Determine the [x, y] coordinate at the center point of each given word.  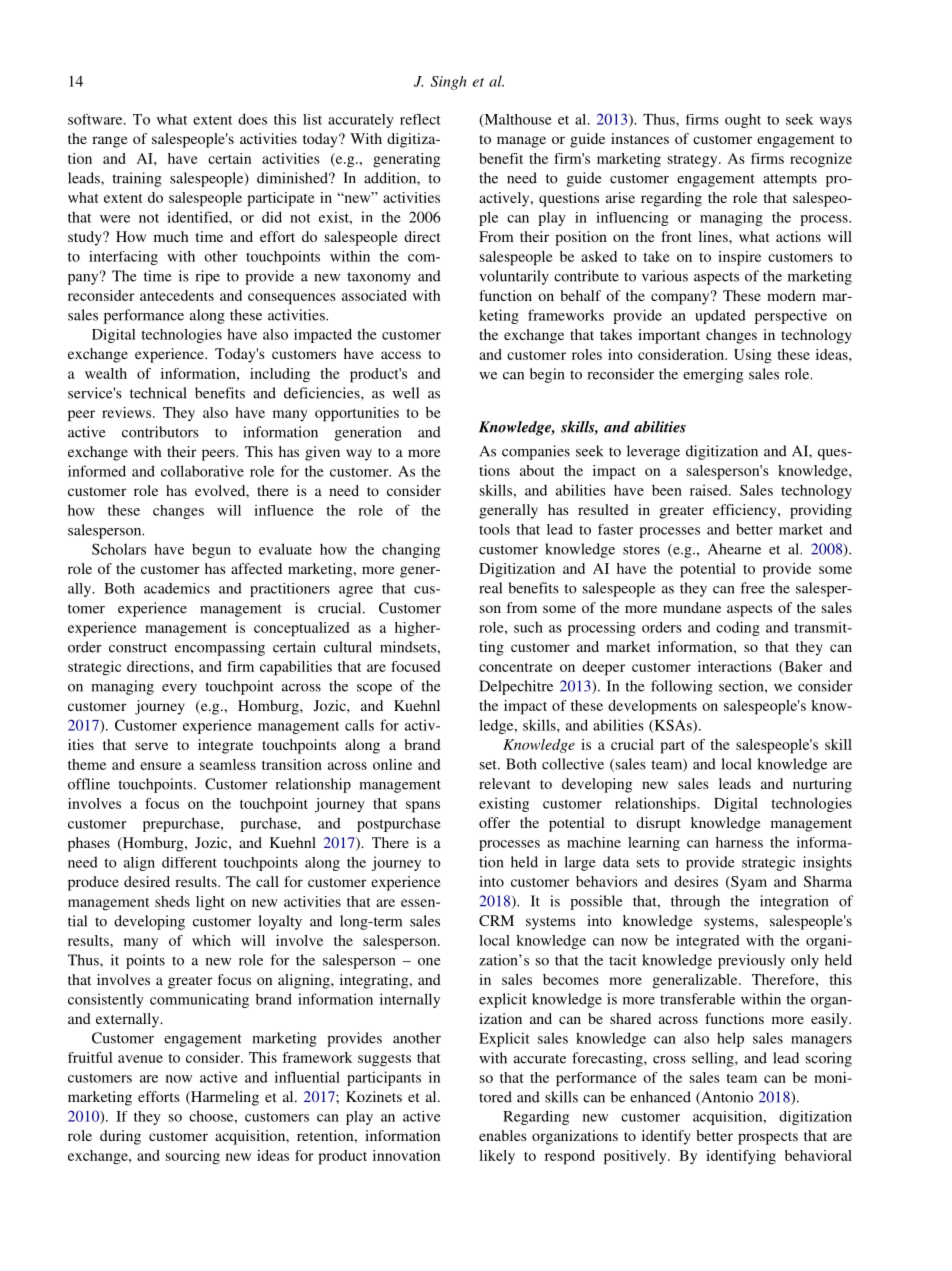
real [490, 588]
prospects [768, 1138]
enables [503, 1135]
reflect [420, 119]
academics [177, 588]
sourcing [193, 1157]
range [110, 142]
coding [738, 628]
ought [743, 120]
